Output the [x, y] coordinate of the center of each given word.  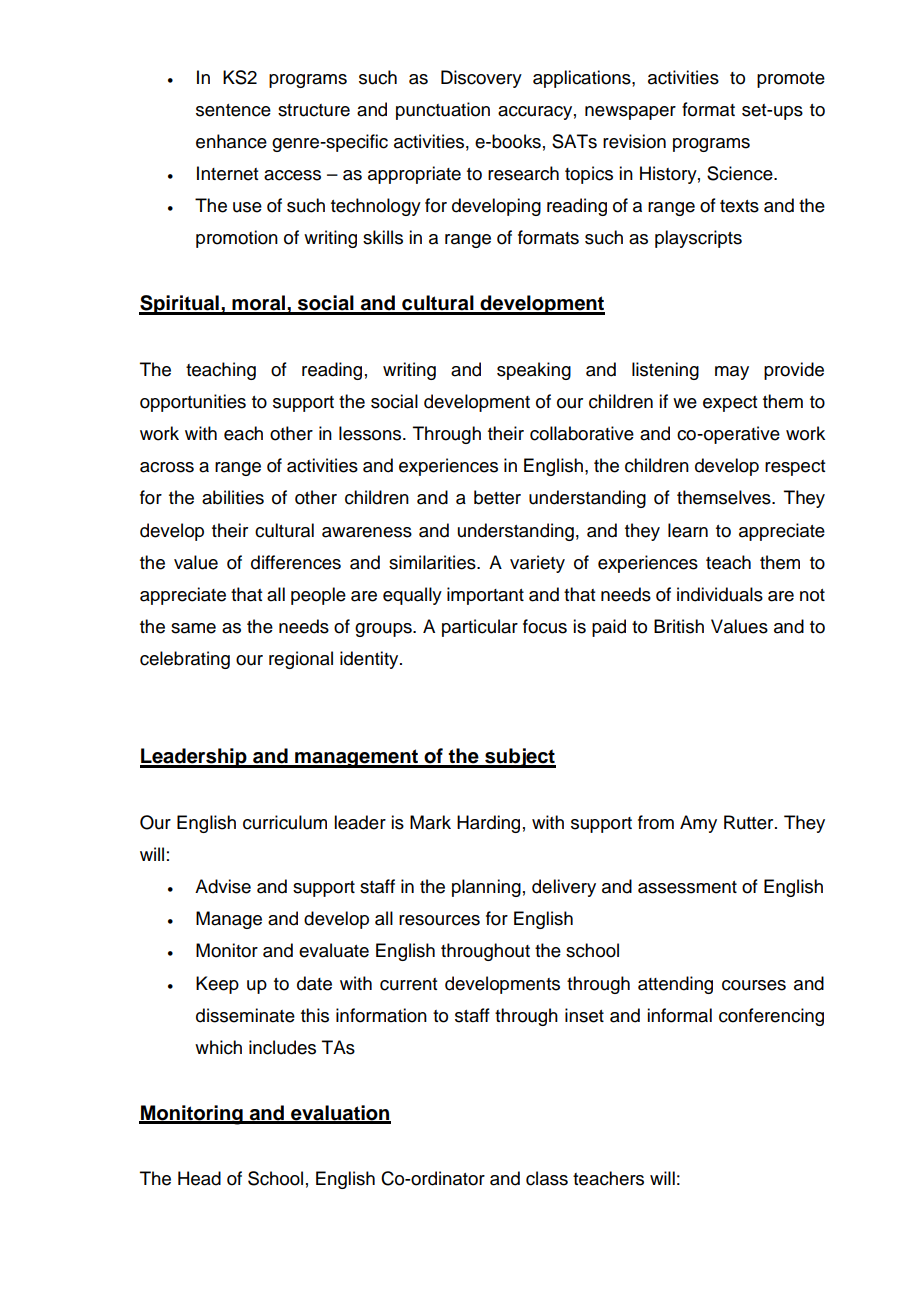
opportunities [193, 403]
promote [791, 80]
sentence [233, 110]
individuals [720, 594]
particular [480, 628]
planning [486, 888]
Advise [223, 886]
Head [199, 1178]
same [193, 628]
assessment [687, 887]
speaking [534, 371]
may [732, 373]
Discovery [481, 79]
